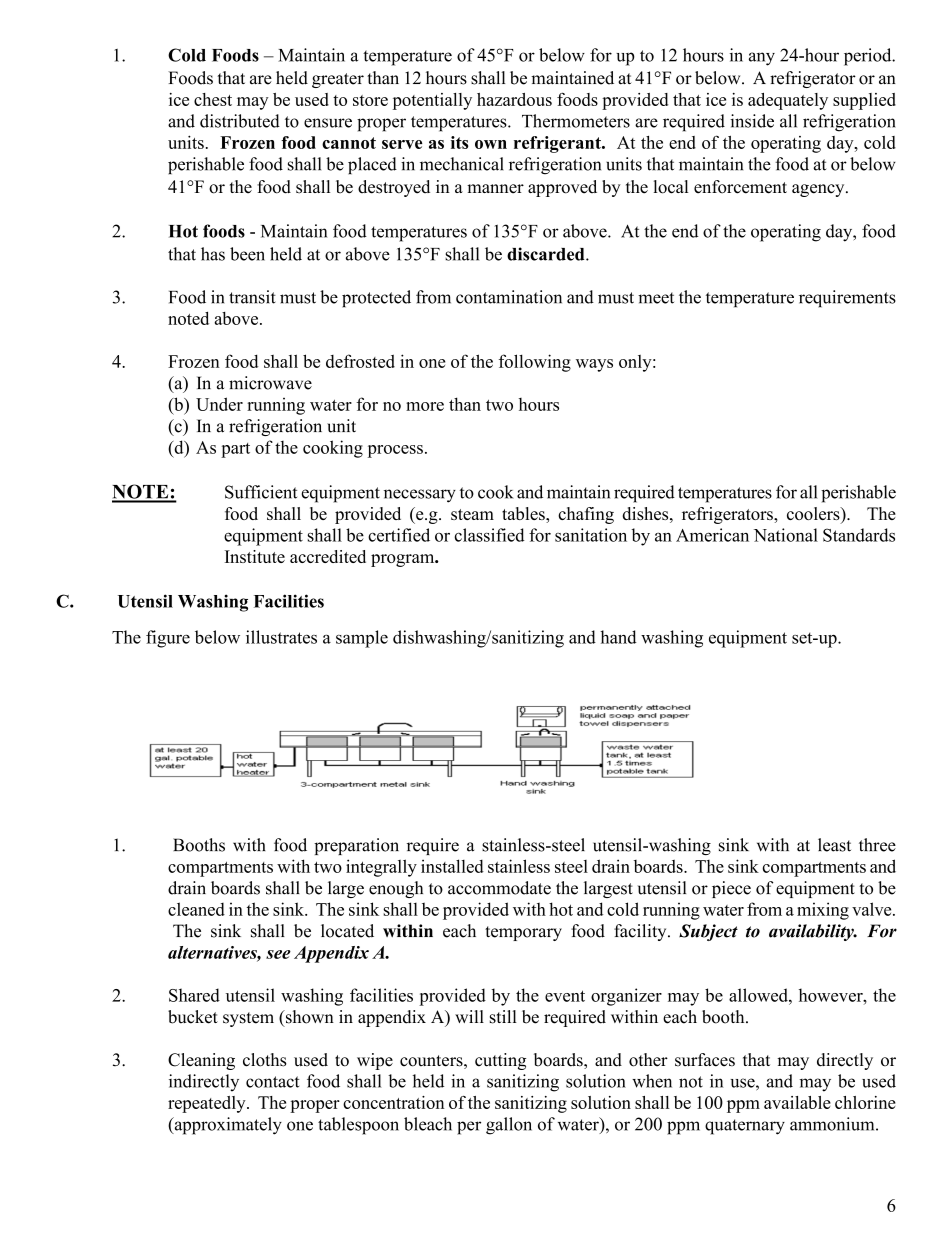 This screenshot has height=1233, width=952. I want to click on contact, so click(272, 1082).
